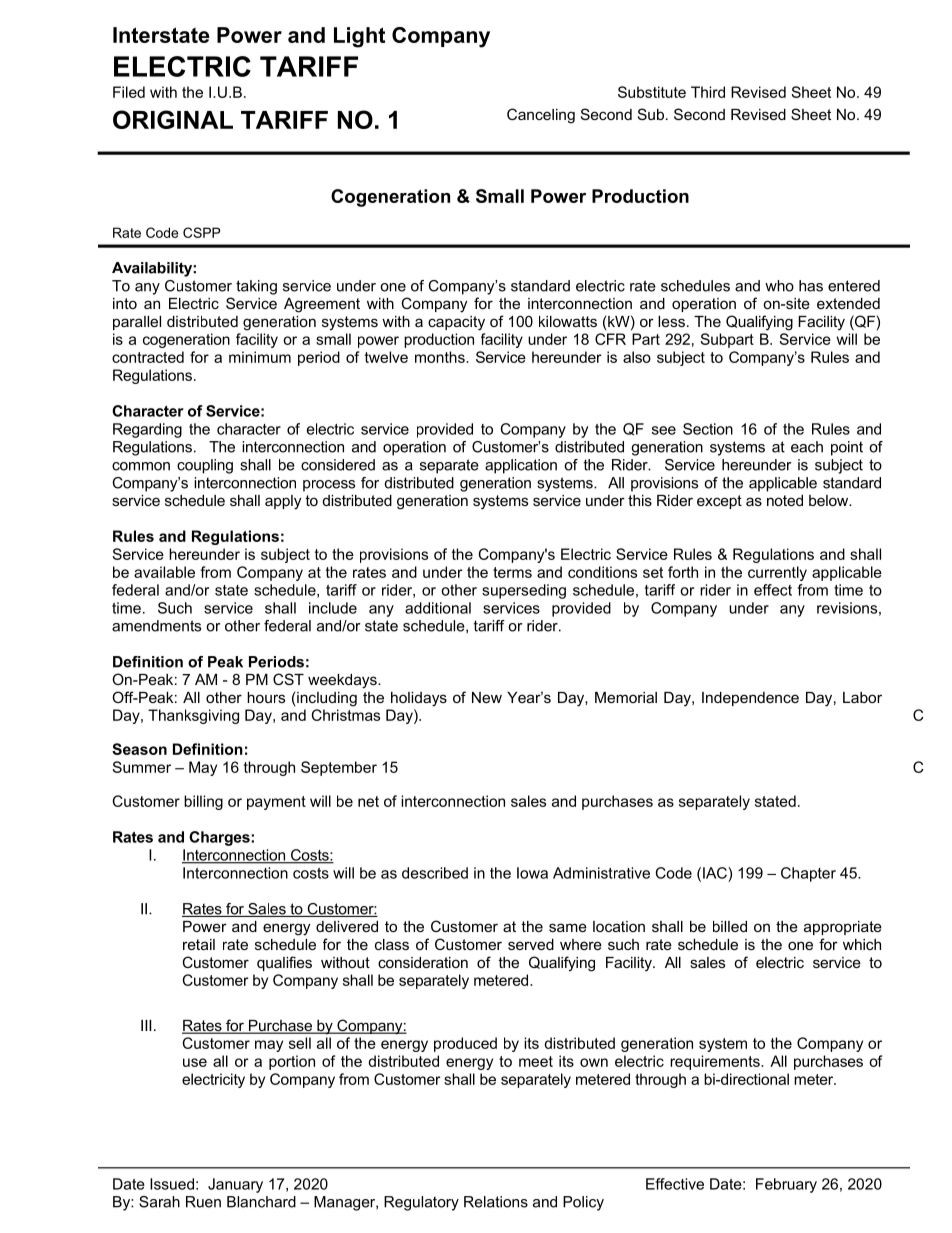 Image resolution: width=952 pixels, height=1233 pixels. What do you see at coordinates (807, 447) in the document?
I see `each` at bounding box center [807, 447].
